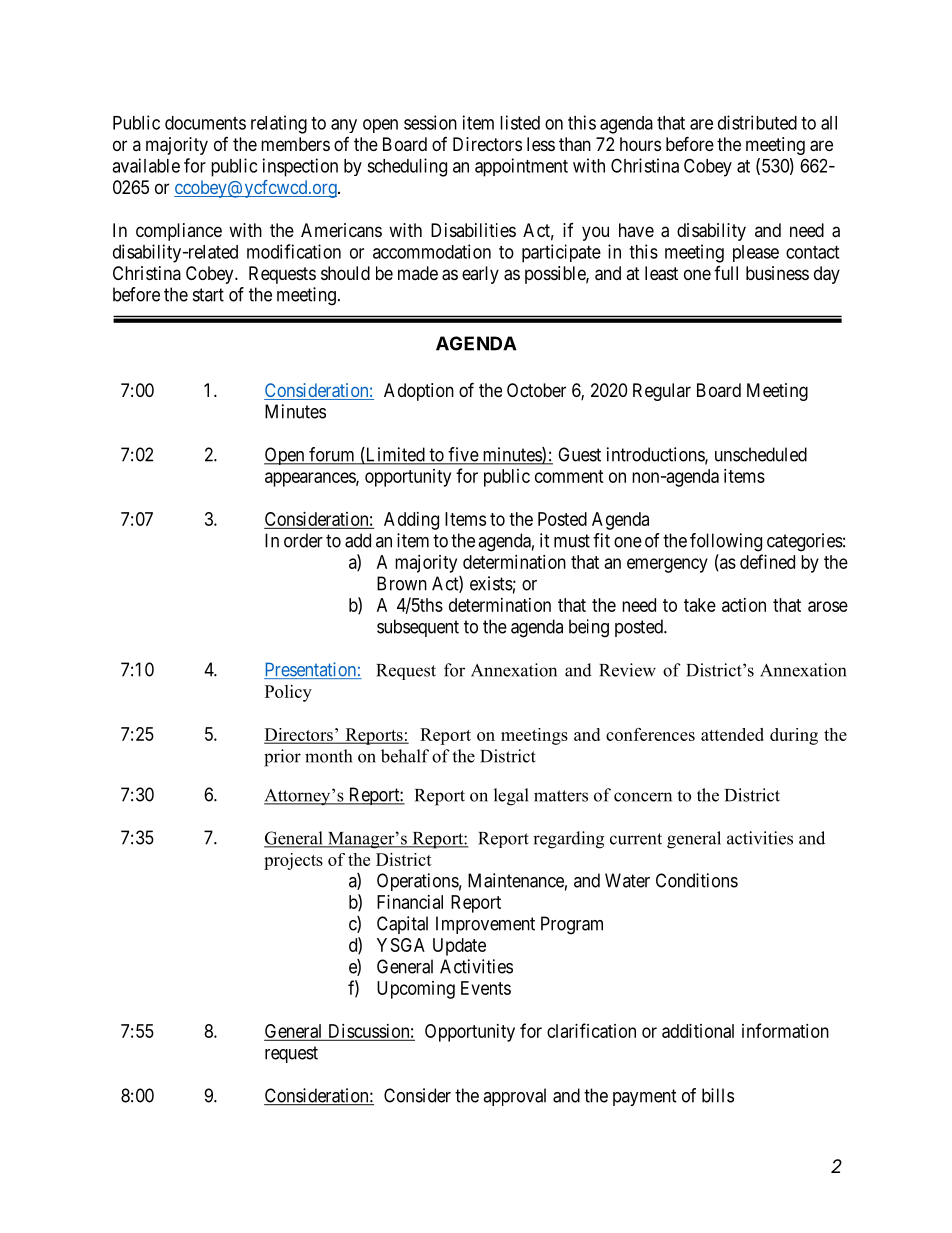 The image size is (952, 1233). Describe the element at coordinates (757, 122) in the screenshot. I see `distributed` at that location.
